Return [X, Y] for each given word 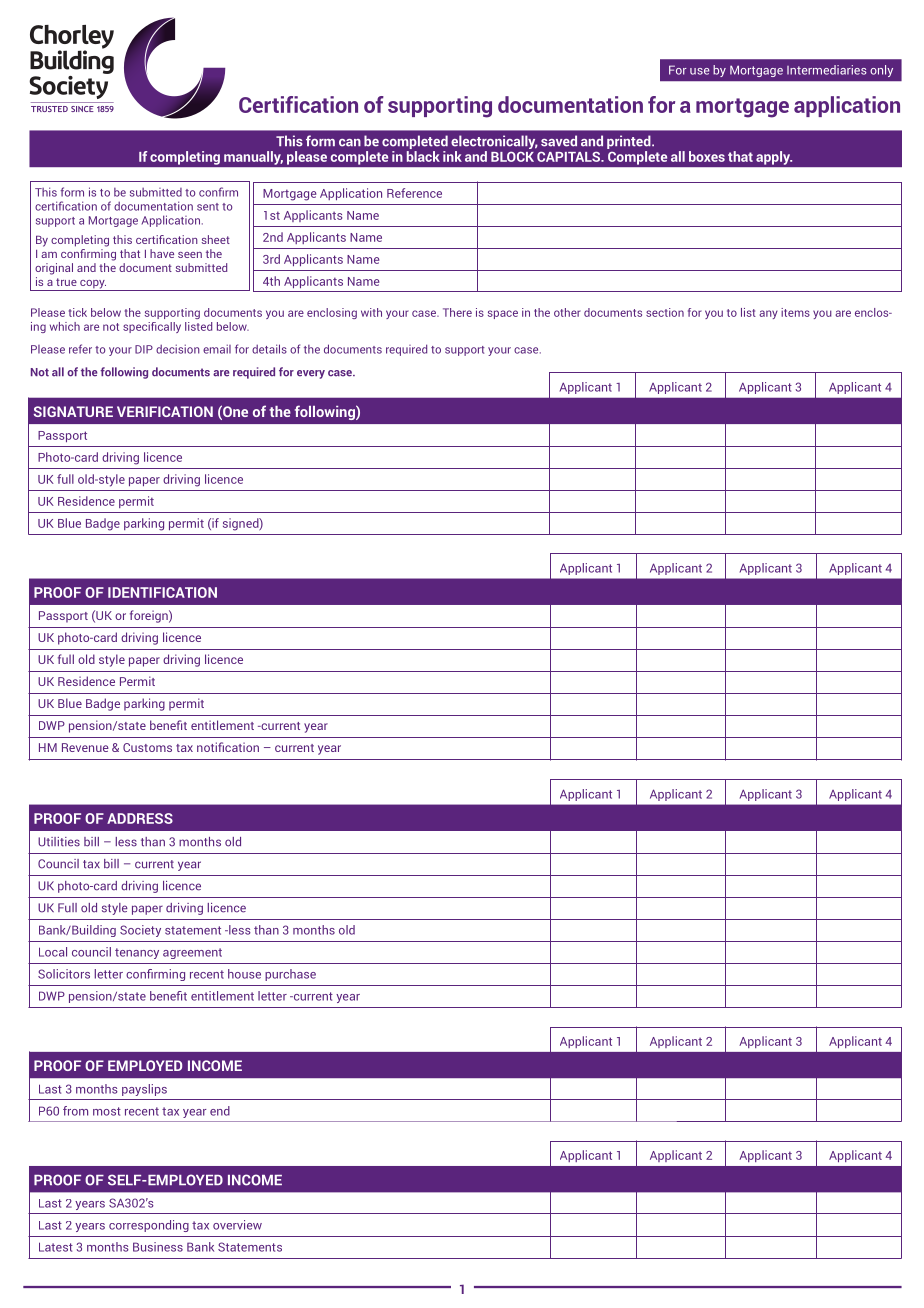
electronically [494, 143]
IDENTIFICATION [162, 592]
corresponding [149, 1226]
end [220, 1111]
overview [237, 1225]
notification [228, 747]
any [768, 314]
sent [208, 207]
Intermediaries [827, 70]
